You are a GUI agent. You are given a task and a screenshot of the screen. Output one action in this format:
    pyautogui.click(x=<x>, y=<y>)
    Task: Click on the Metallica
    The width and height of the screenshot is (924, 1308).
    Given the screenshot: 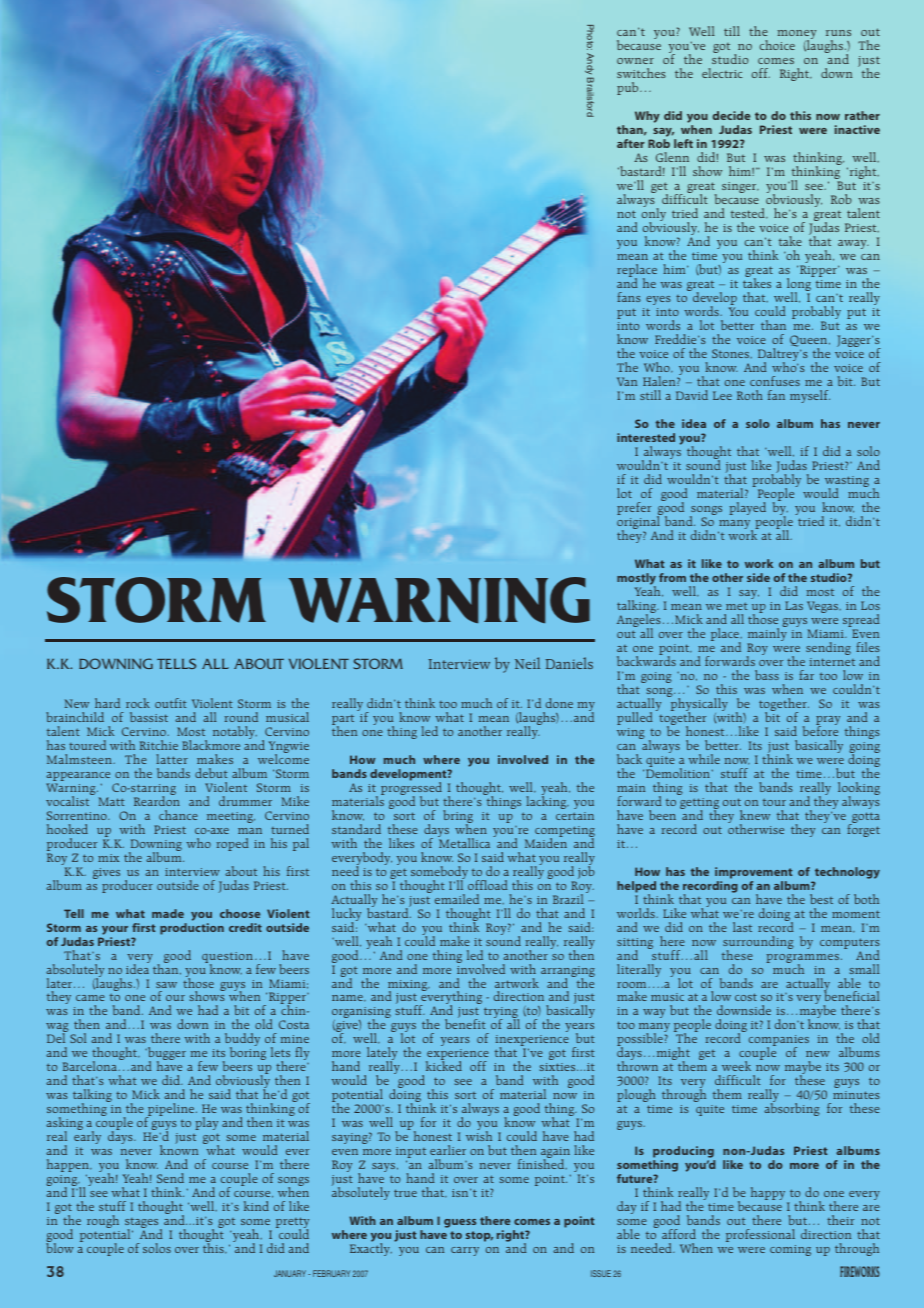 What is the action you would take?
    pyautogui.click(x=464, y=842)
